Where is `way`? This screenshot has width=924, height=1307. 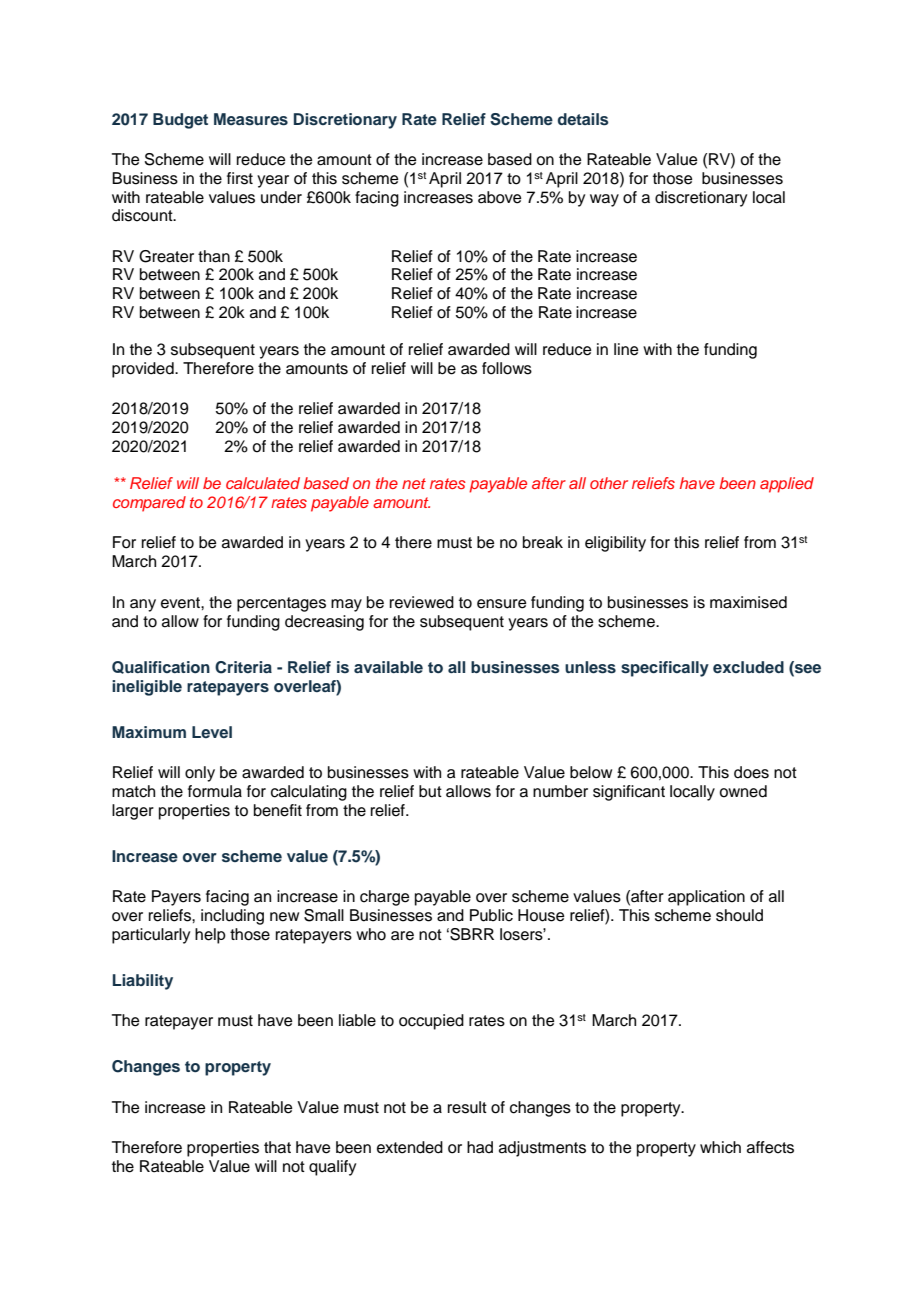
way is located at coordinates (604, 200).
